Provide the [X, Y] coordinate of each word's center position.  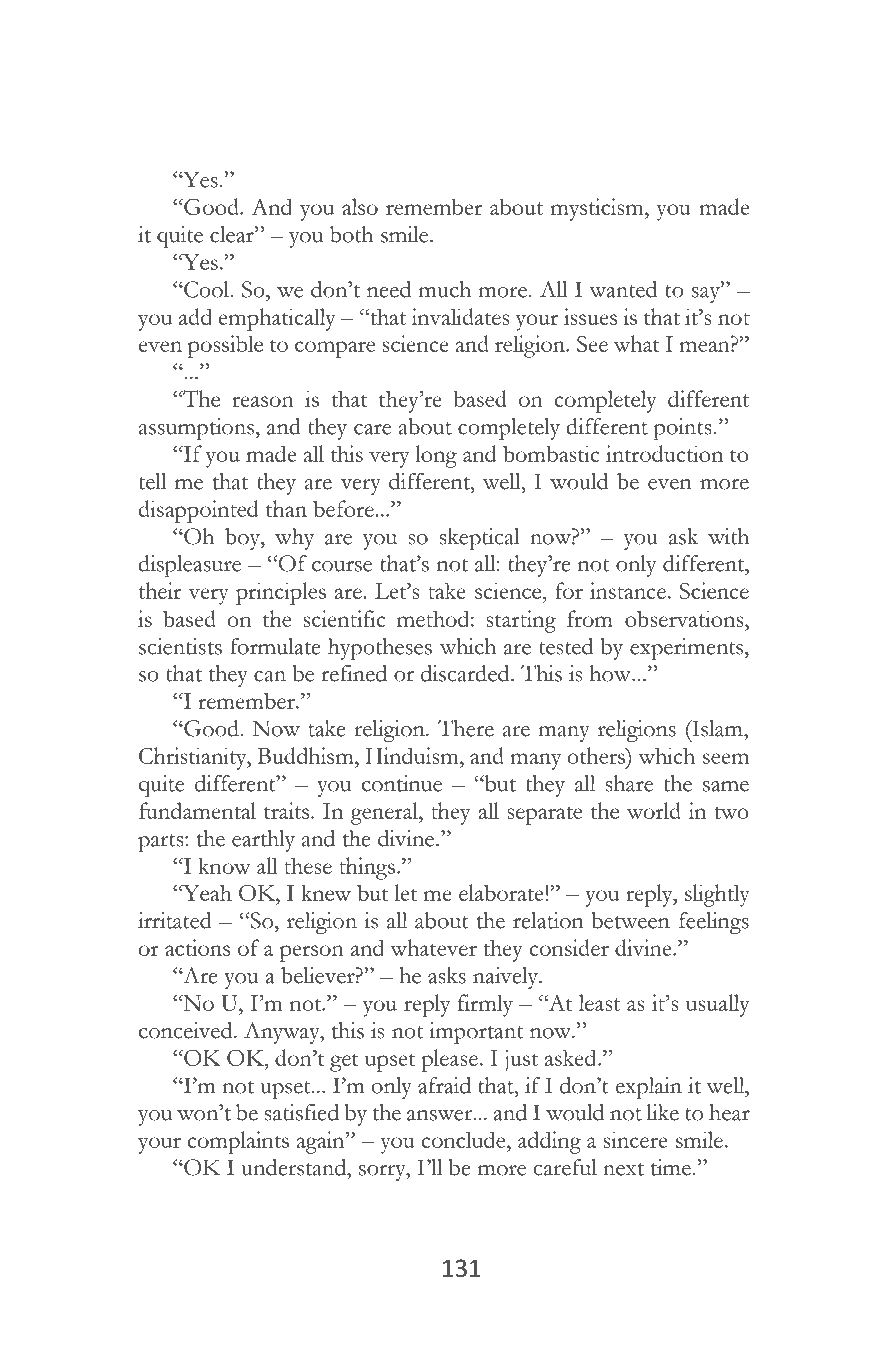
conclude [464, 1139]
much [445, 289]
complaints [238, 1142]
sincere [636, 1139]
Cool [206, 289]
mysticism [598, 209]
